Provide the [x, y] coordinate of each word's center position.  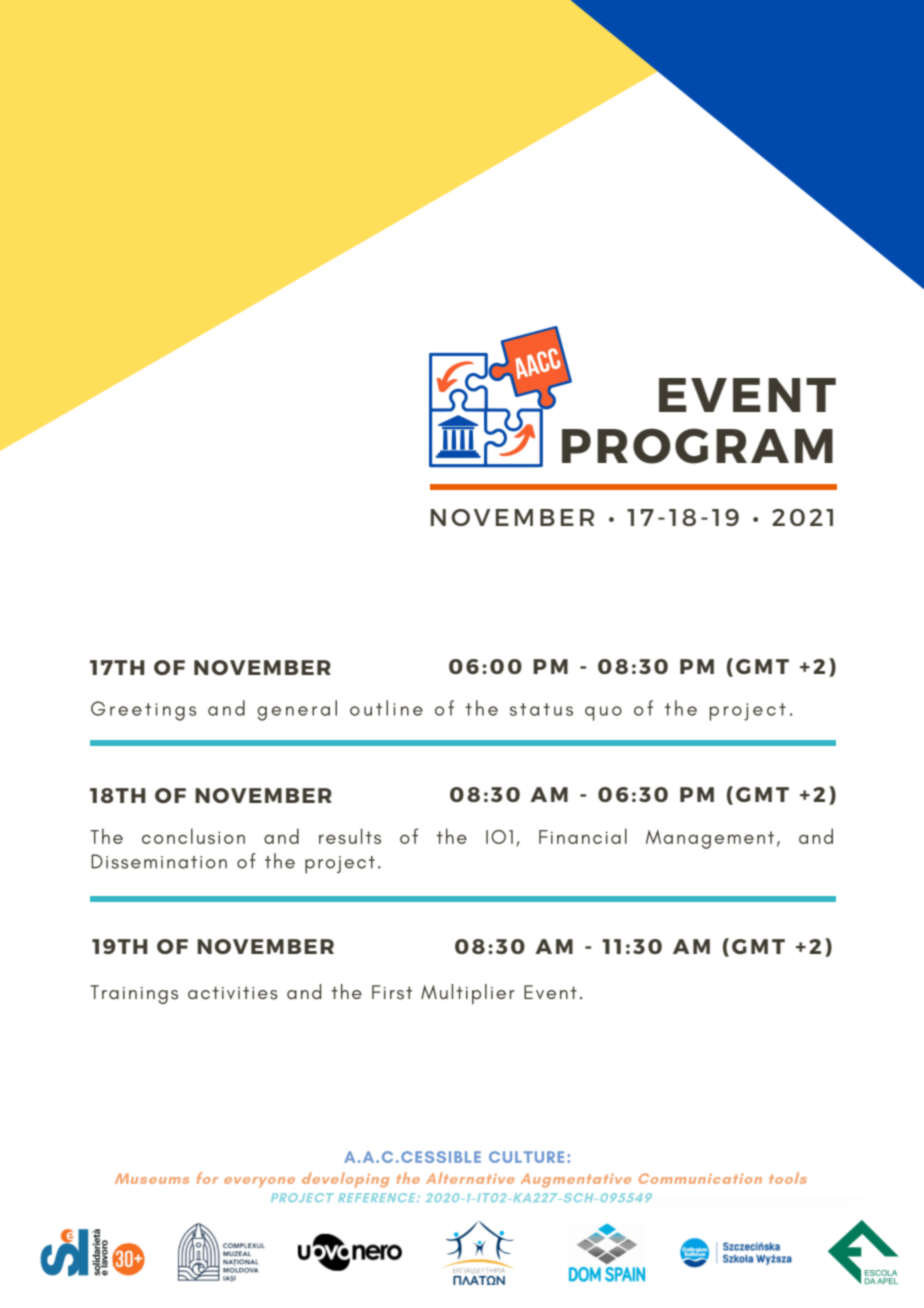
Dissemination [159, 861]
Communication [700, 1178]
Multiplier [468, 994]
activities [233, 993]
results [350, 836]
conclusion [193, 836]
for [207, 1178]
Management [710, 839]
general [297, 710]
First [392, 992]
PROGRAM [697, 446]
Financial [583, 836]
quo [603, 713]
